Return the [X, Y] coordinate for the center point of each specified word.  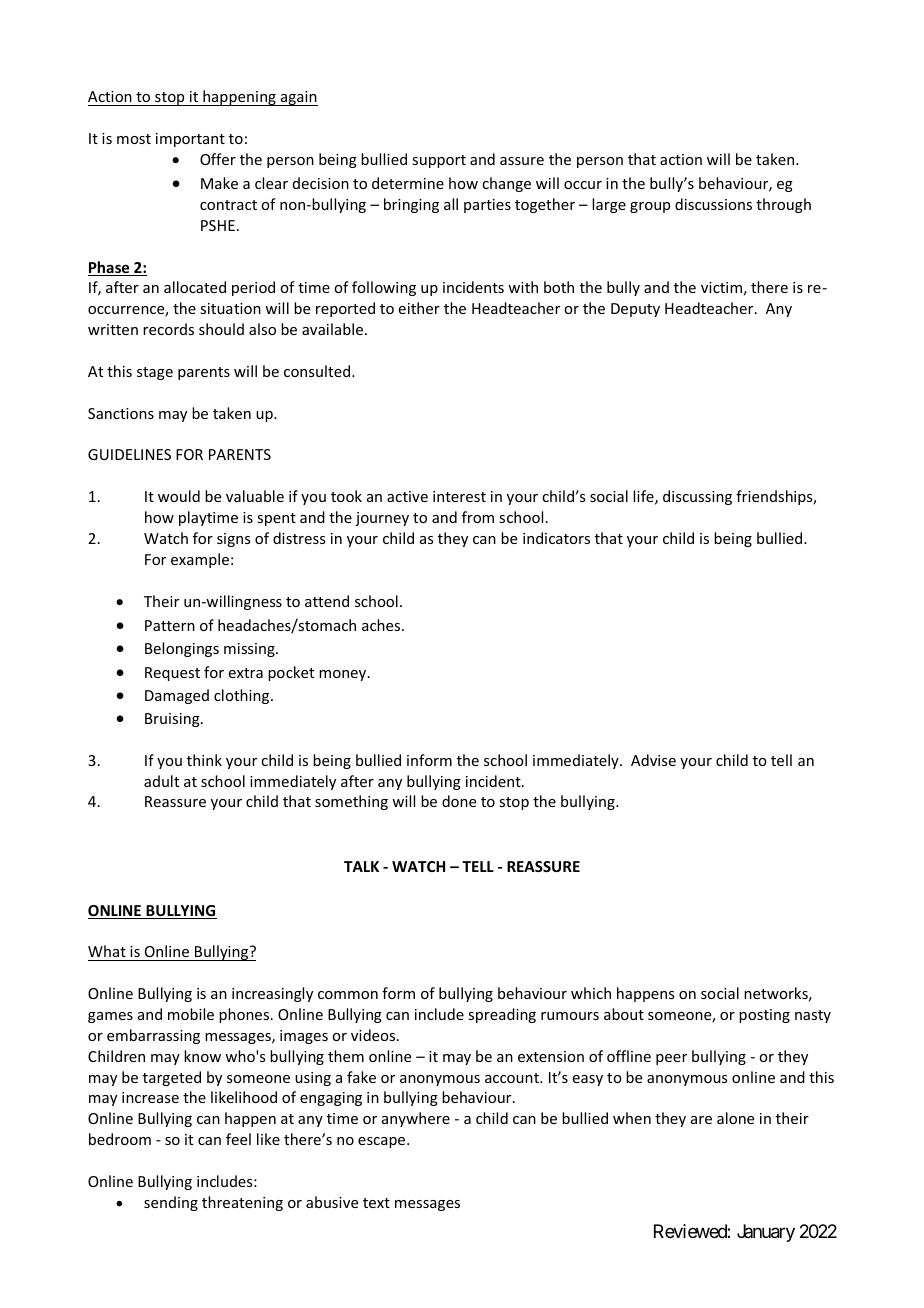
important [190, 140]
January [766, 1233]
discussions [713, 204]
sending [171, 1203]
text [376, 1203]
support [439, 161]
